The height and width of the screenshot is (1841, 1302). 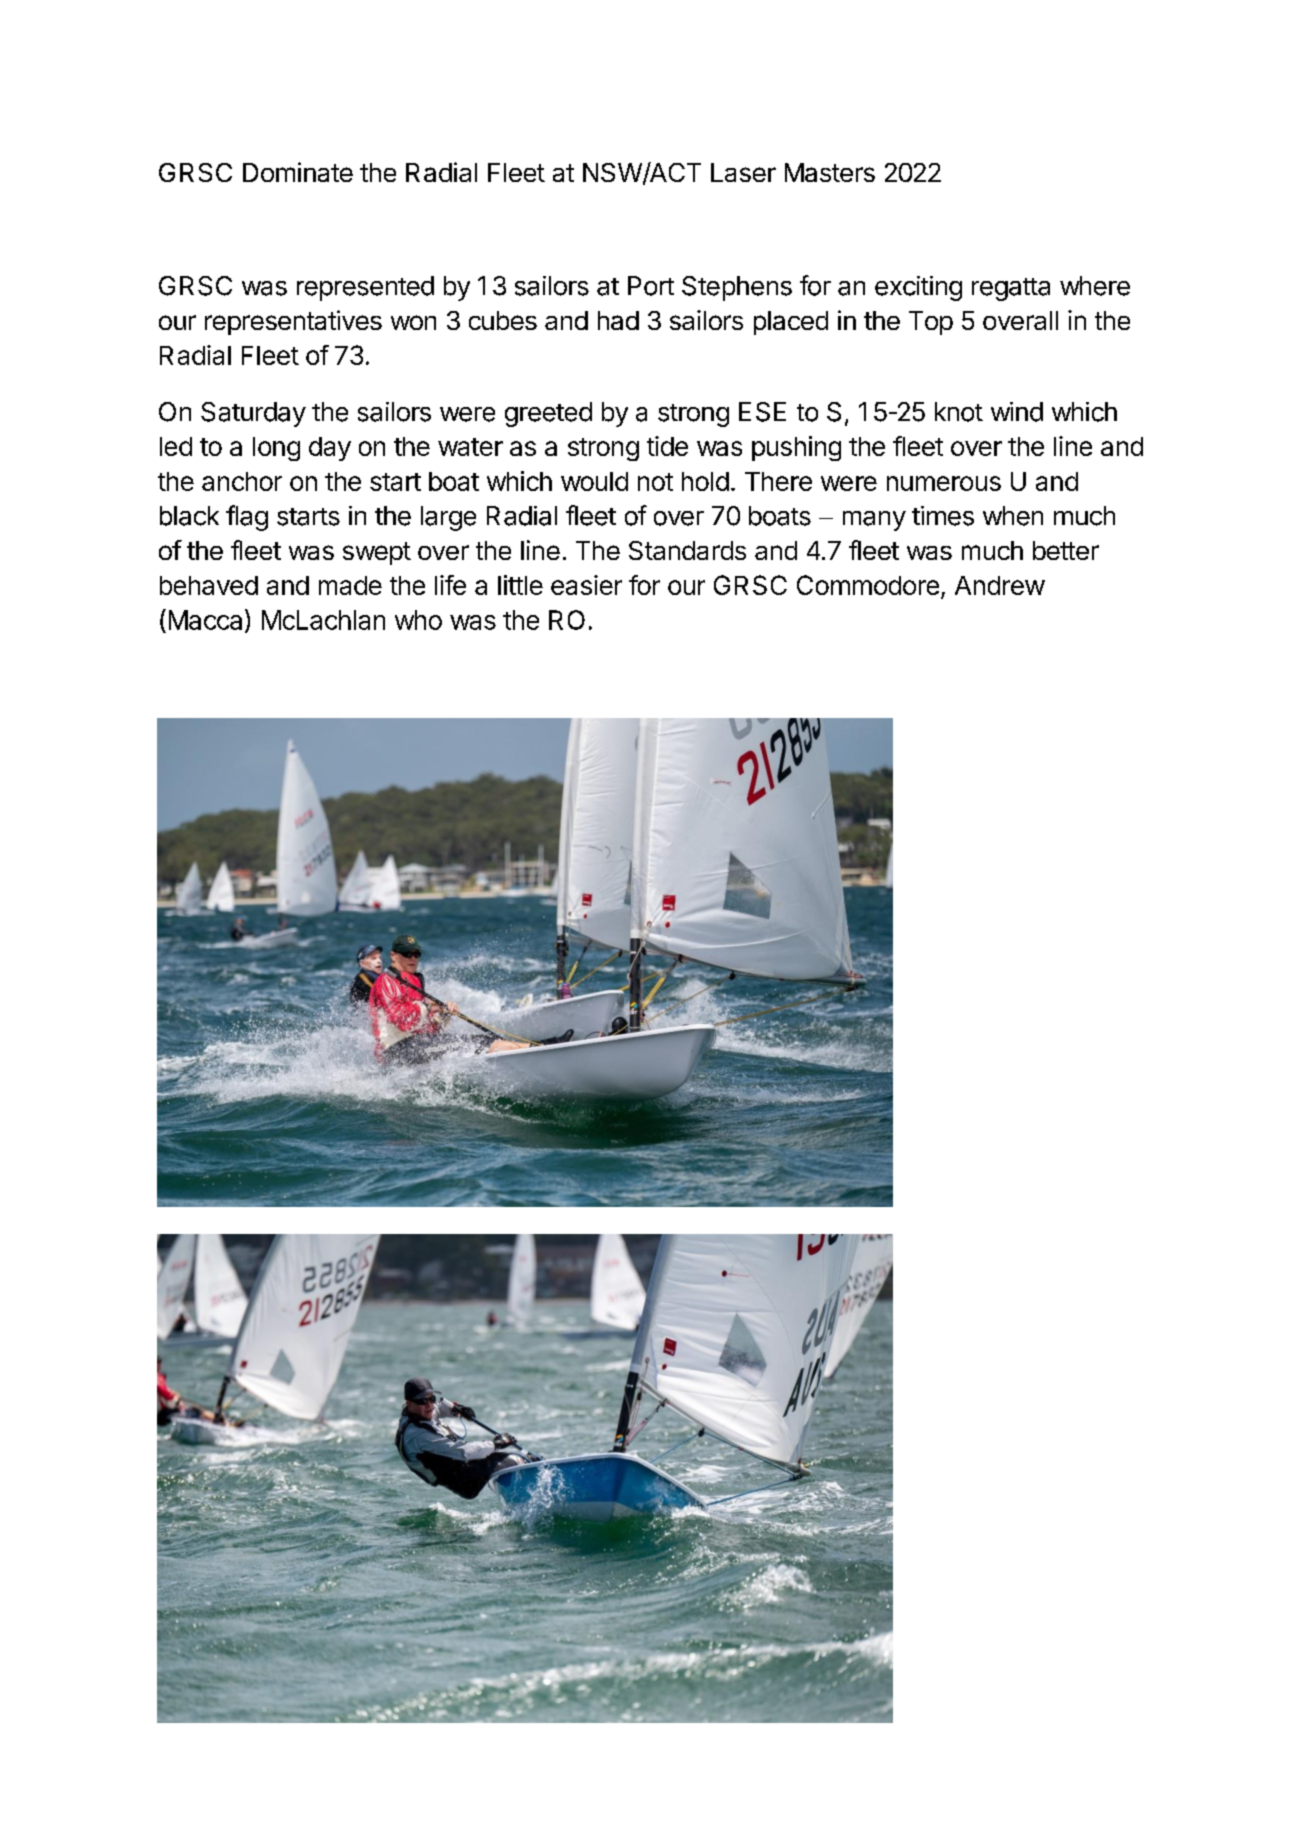 I want to click on easier, so click(x=586, y=585).
